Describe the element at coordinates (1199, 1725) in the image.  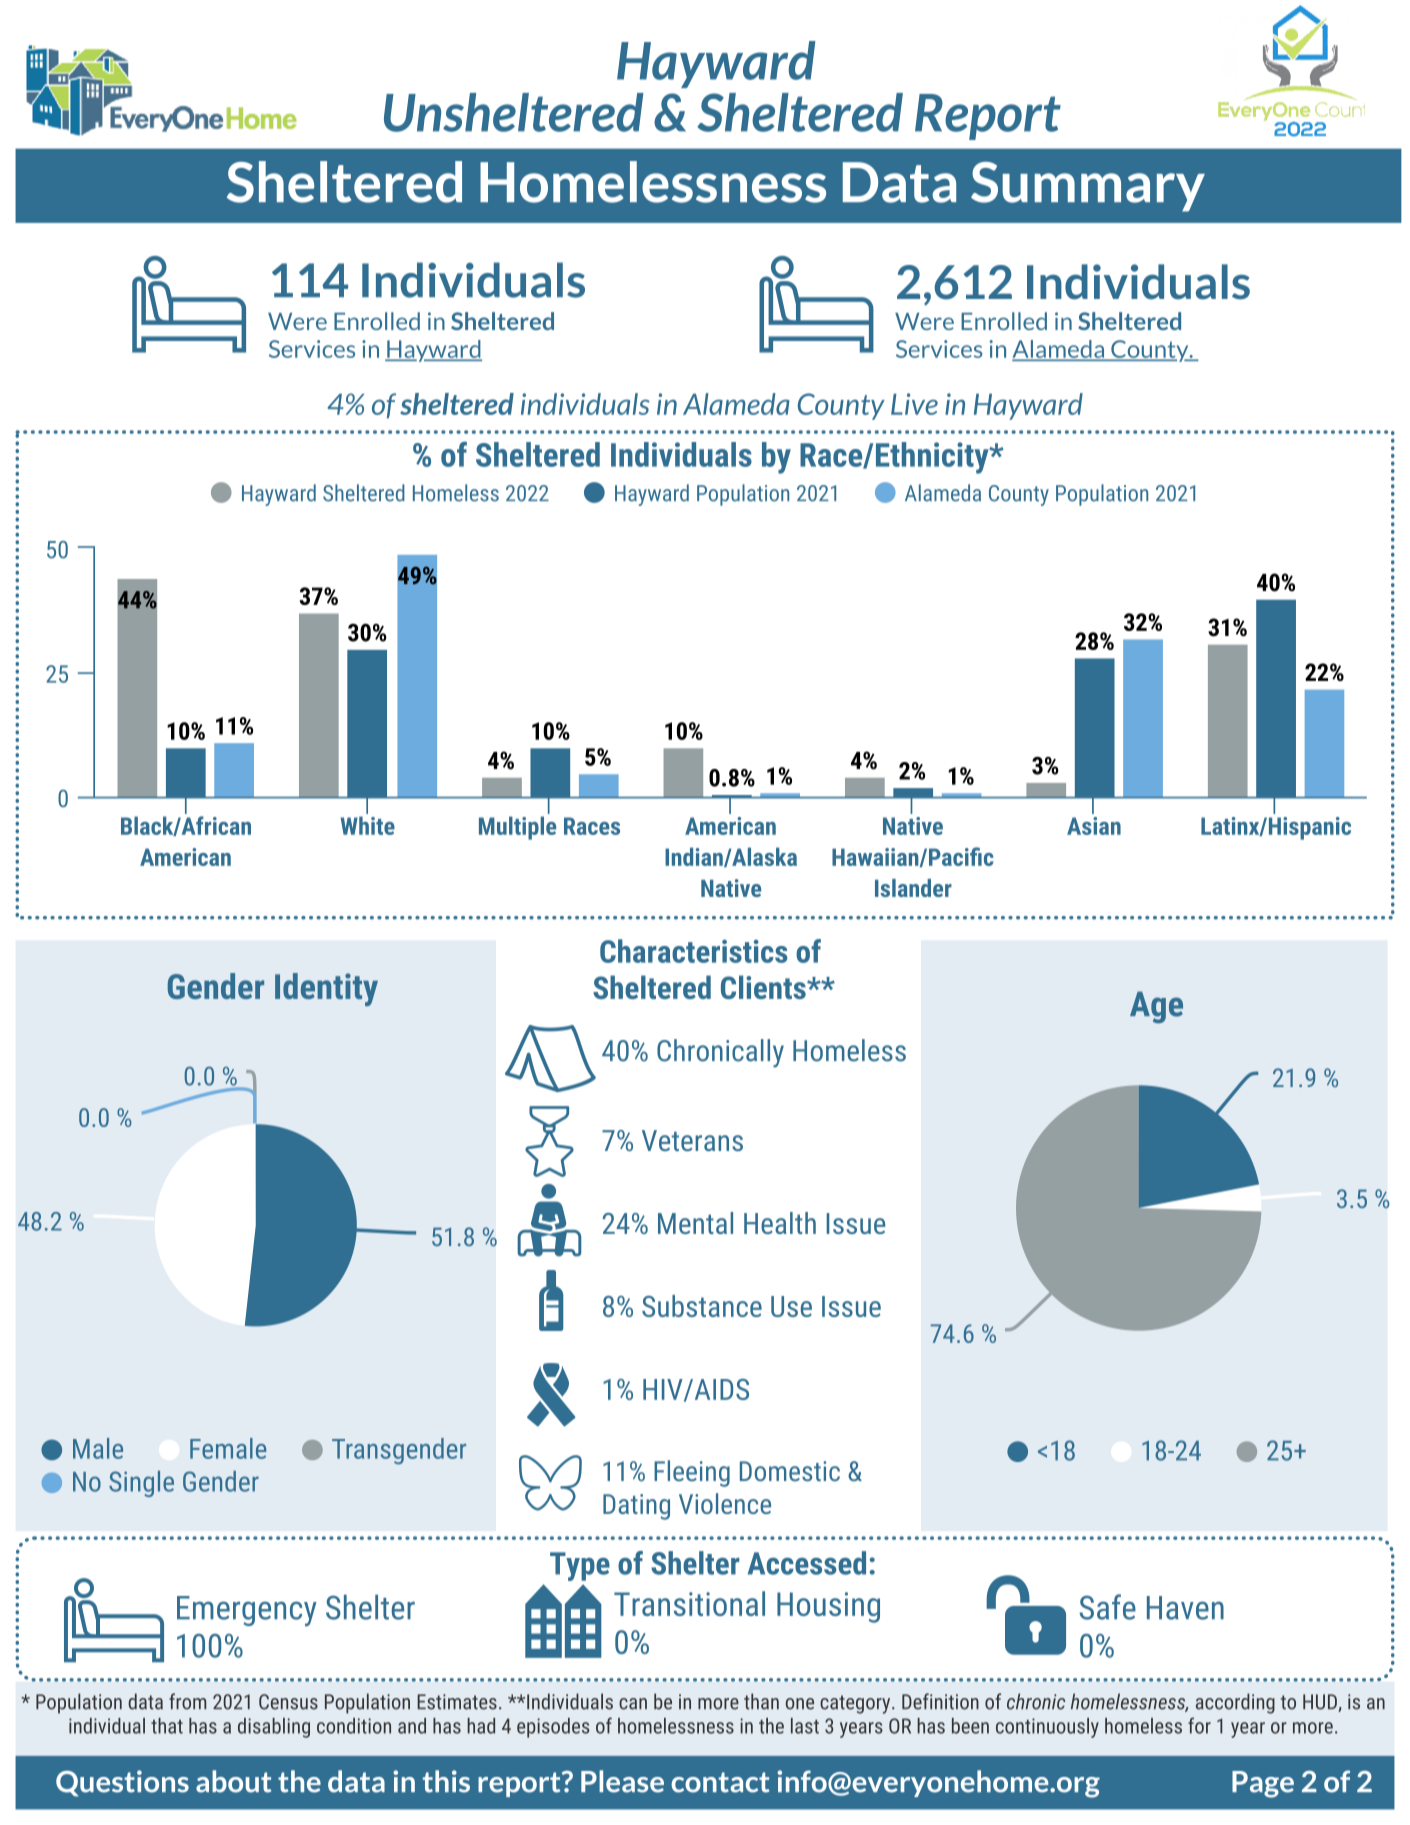
I see `for` at that location.
